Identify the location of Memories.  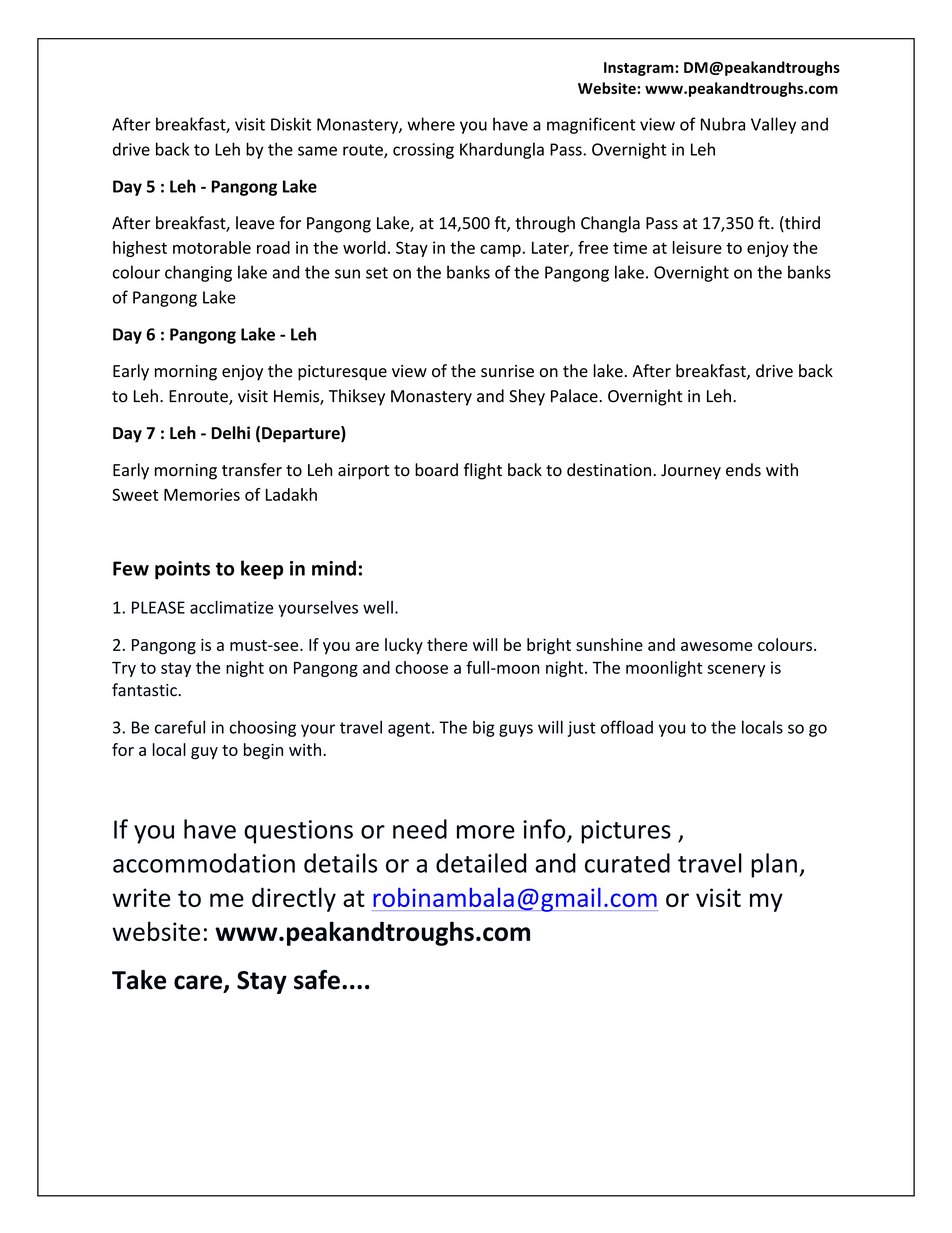
(202, 494).
